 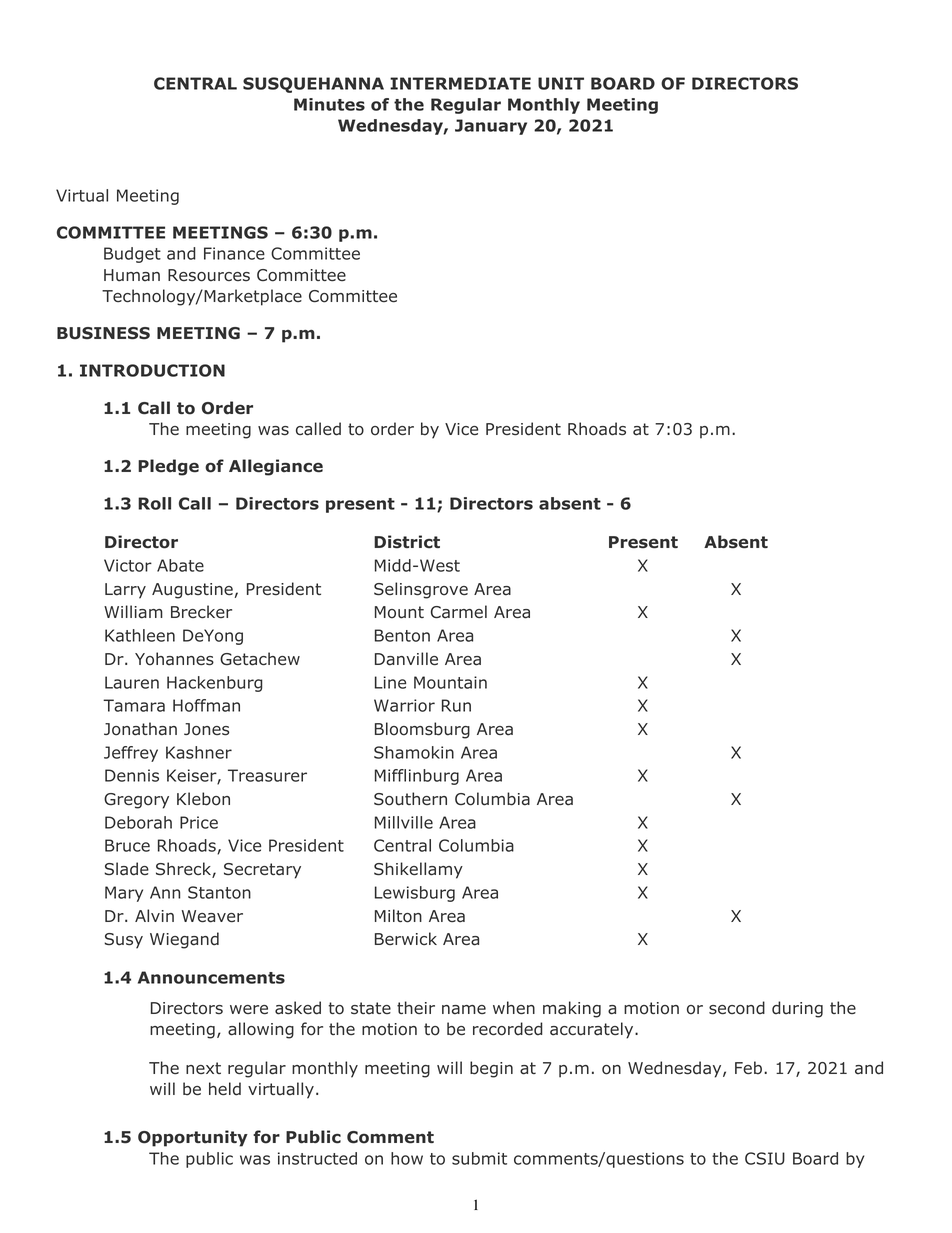 What do you see at coordinates (410, 799) in the screenshot?
I see `Southern` at bounding box center [410, 799].
